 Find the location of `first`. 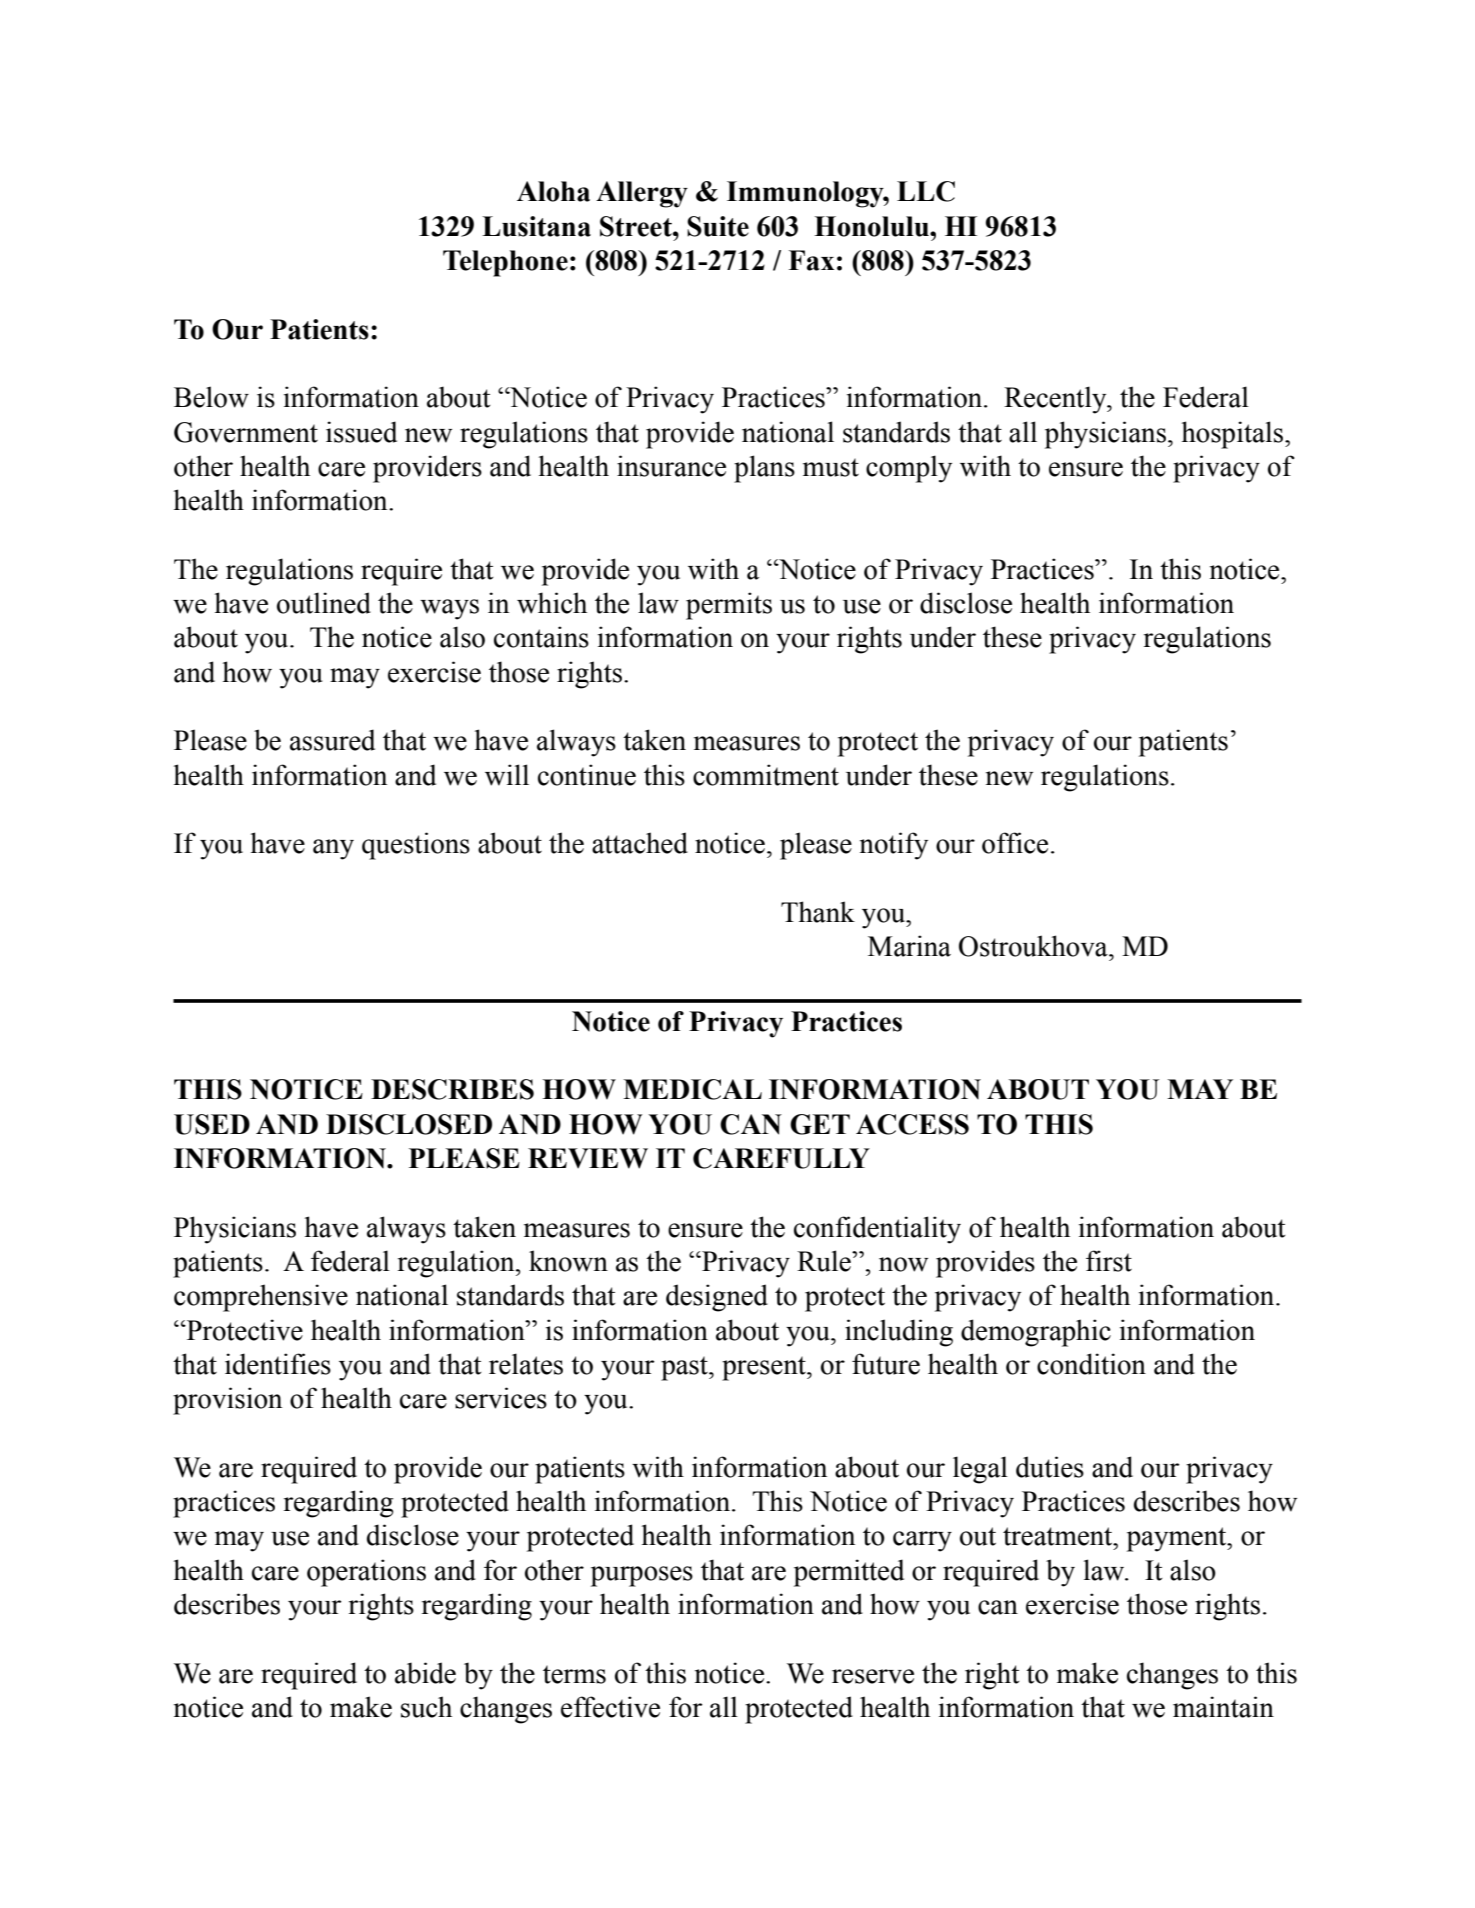

first is located at coordinates (1109, 1261).
